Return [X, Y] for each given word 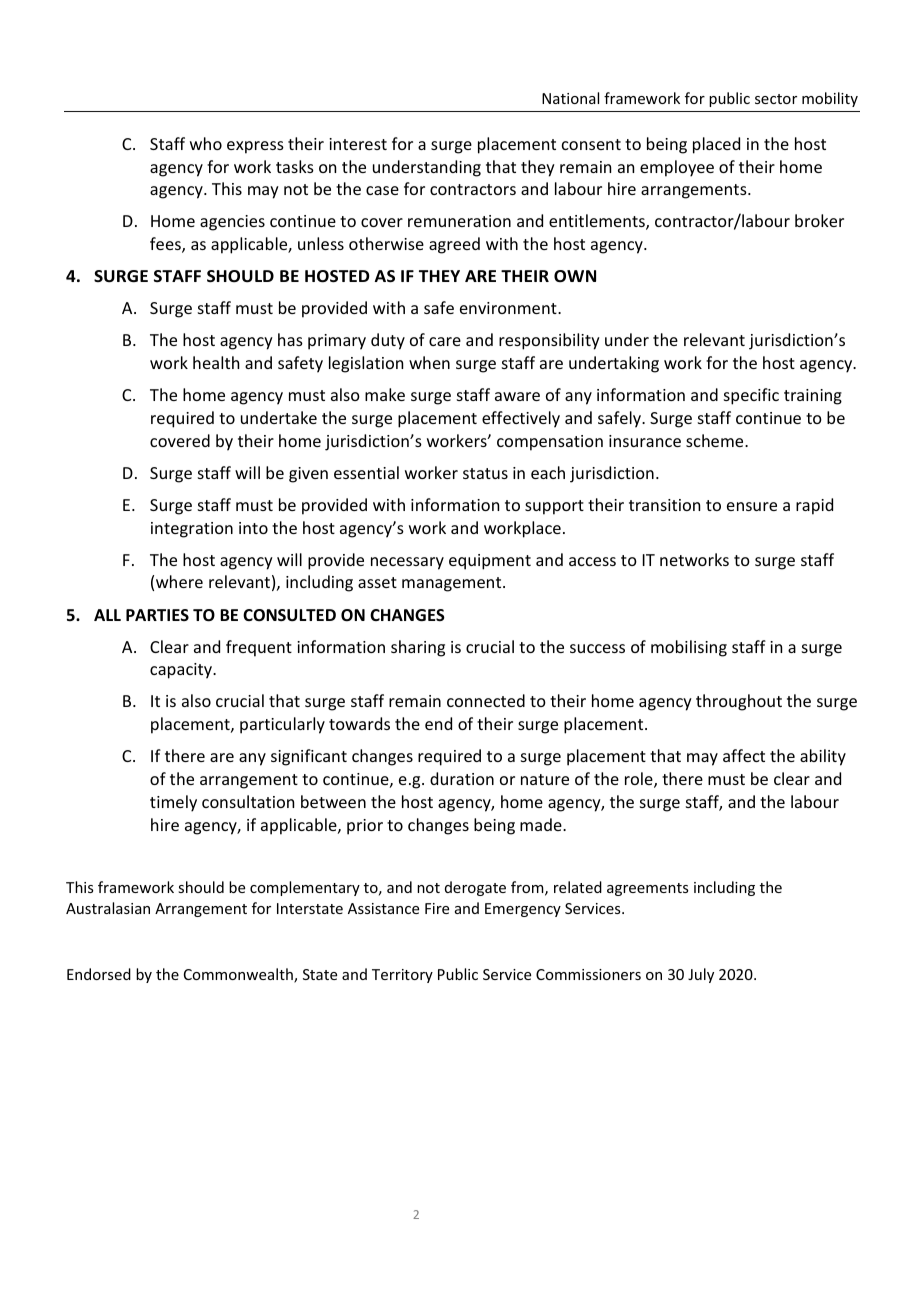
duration [462, 778]
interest [358, 144]
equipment [490, 562]
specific [751, 396]
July [701, 975]
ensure [752, 506]
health [216, 362]
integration [192, 530]
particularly [282, 725]
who [206, 143]
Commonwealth [239, 975]
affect [744, 755]
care [445, 341]
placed [716, 145]
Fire [437, 908]
